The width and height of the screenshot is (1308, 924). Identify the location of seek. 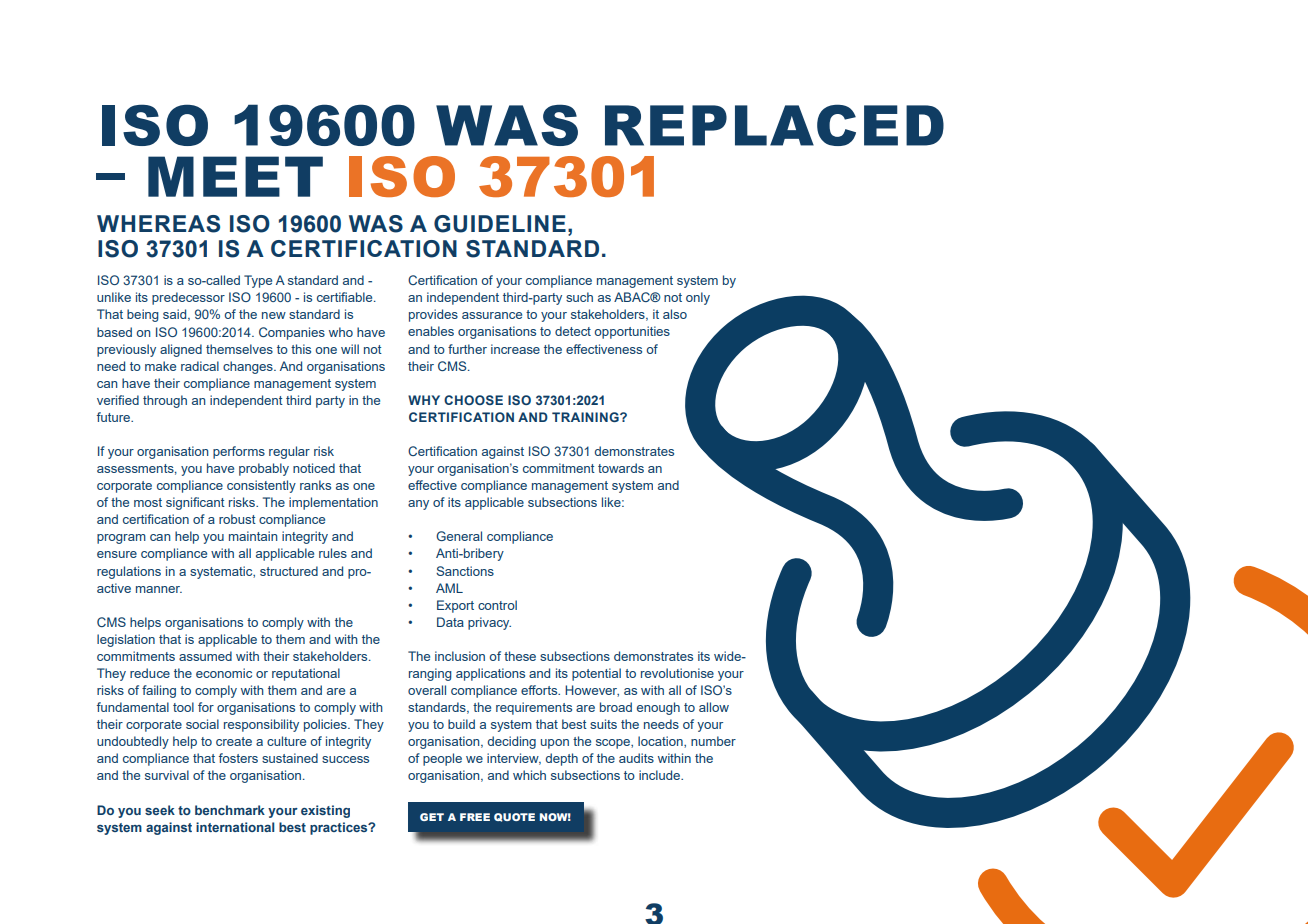
(160, 810).
